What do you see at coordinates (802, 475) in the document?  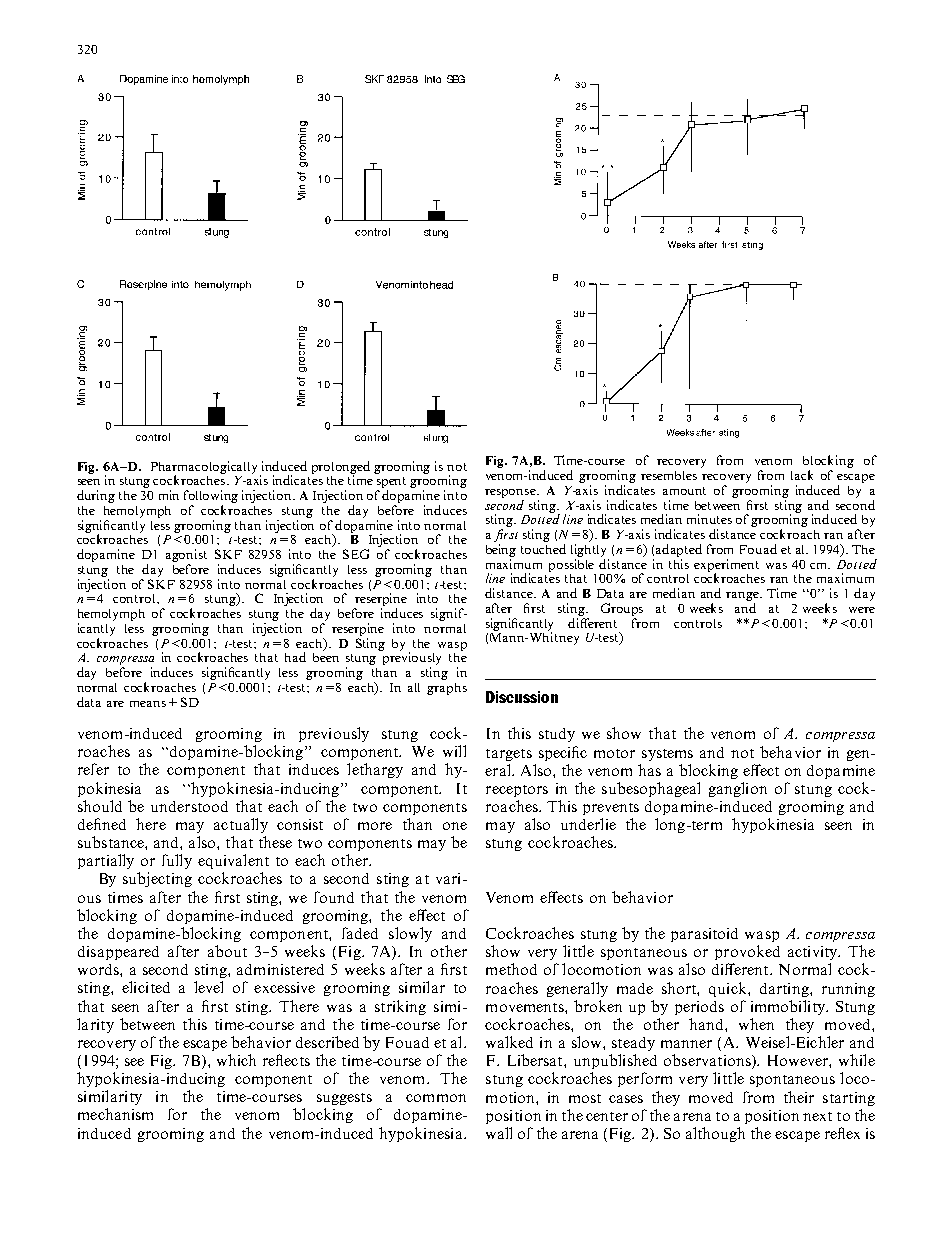 I see `lack` at bounding box center [802, 475].
